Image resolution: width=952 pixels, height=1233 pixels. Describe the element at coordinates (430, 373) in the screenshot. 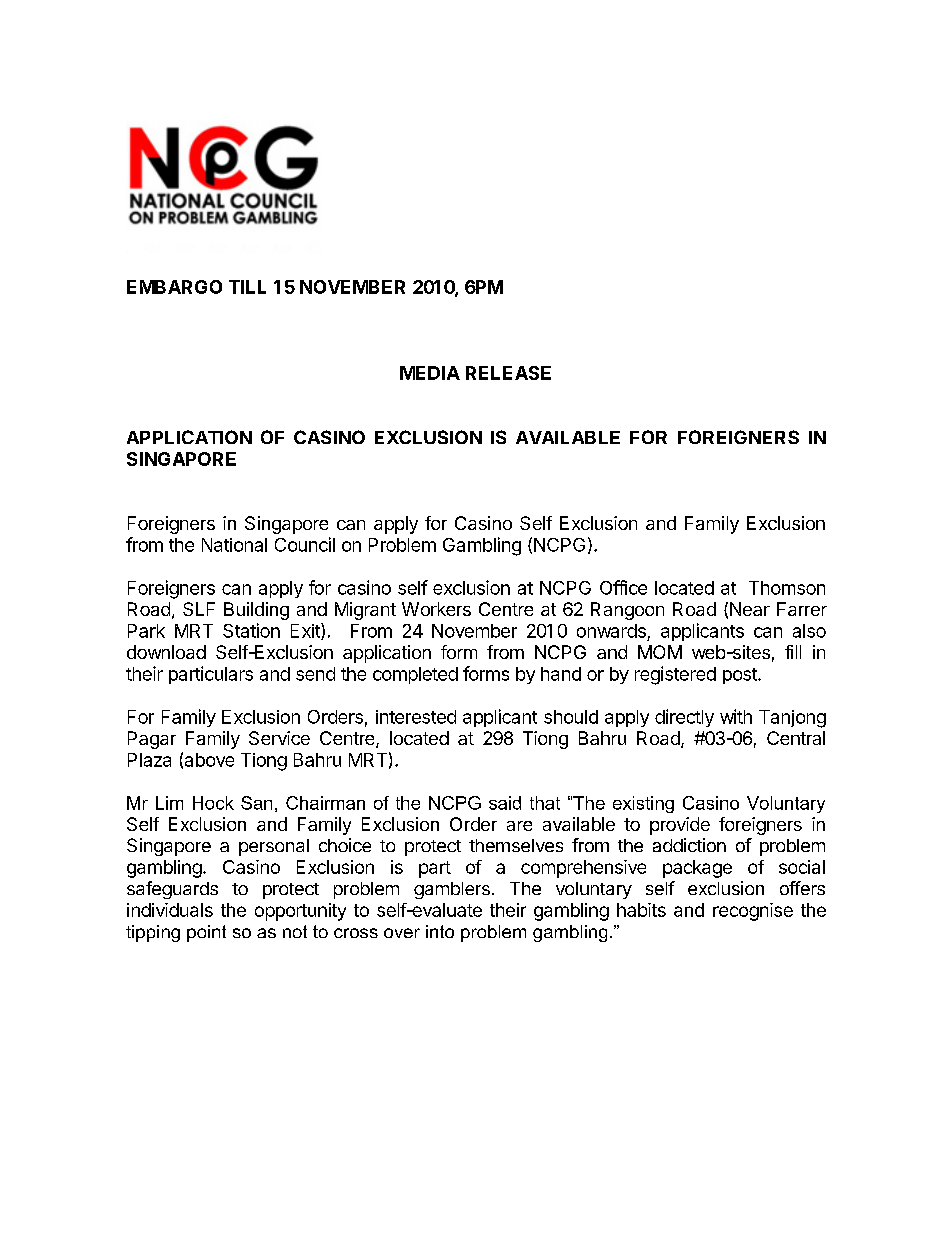

I see `MEDIA` at that location.
